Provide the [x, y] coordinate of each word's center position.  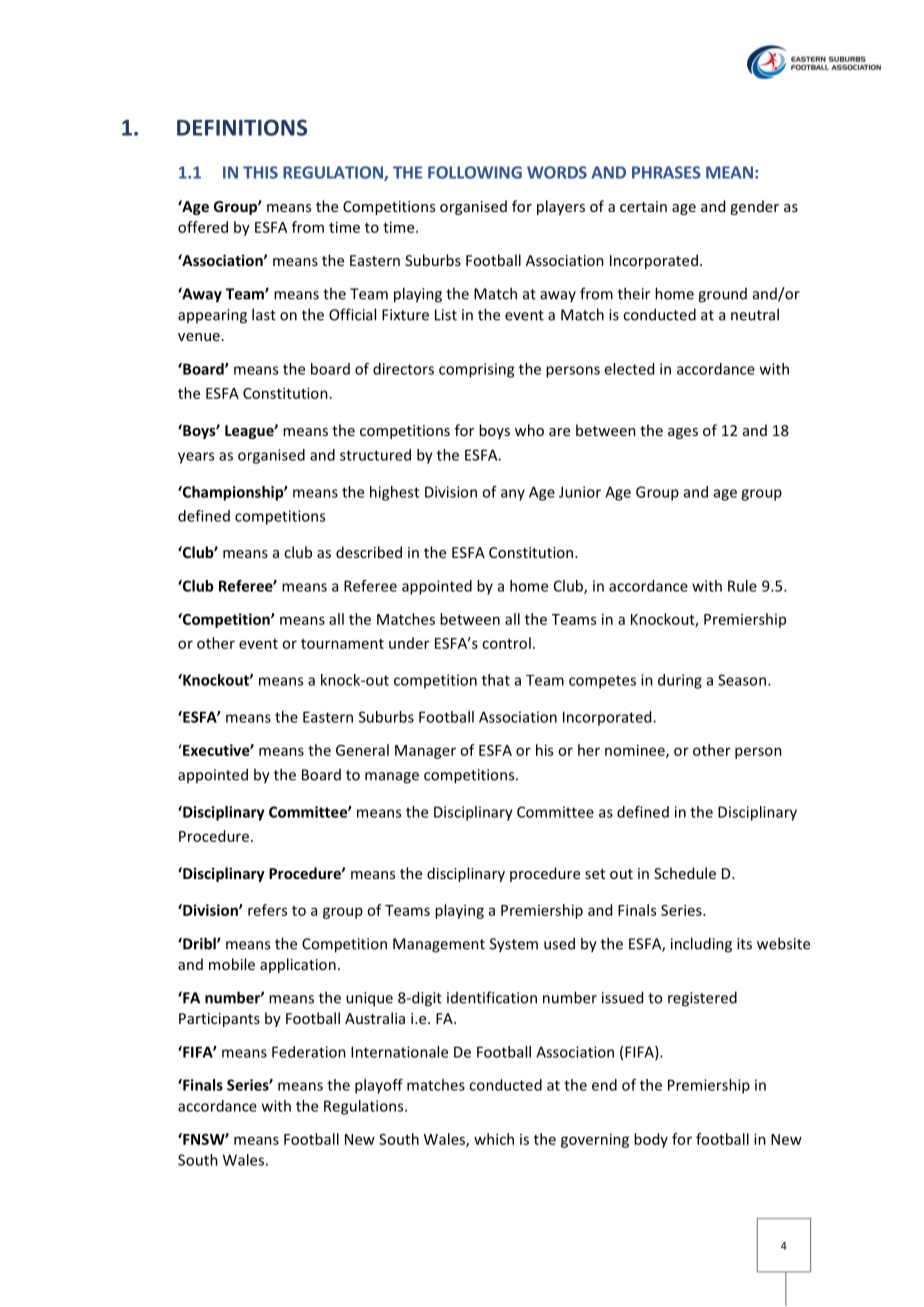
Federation [309, 1052]
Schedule [685, 873]
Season [742, 680]
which [494, 1139]
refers [267, 910]
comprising [476, 370]
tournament [342, 644]
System [514, 945]
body [651, 1140]
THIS [260, 172]
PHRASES [666, 172]
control [506, 643]
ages [683, 433]
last [264, 314]
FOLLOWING [475, 172]
